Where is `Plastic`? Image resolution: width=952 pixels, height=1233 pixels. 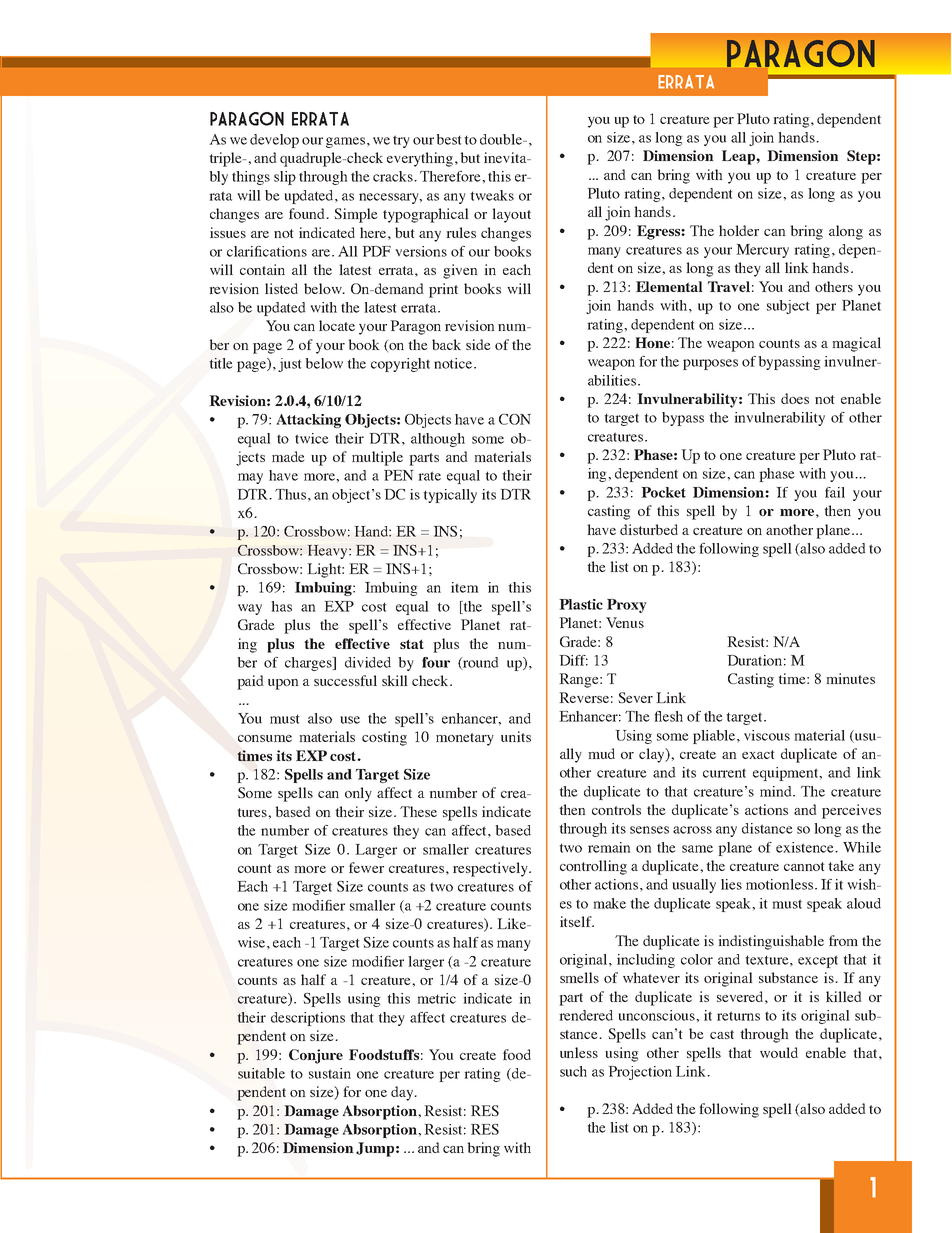
Plastic is located at coordinates (581, 604).
